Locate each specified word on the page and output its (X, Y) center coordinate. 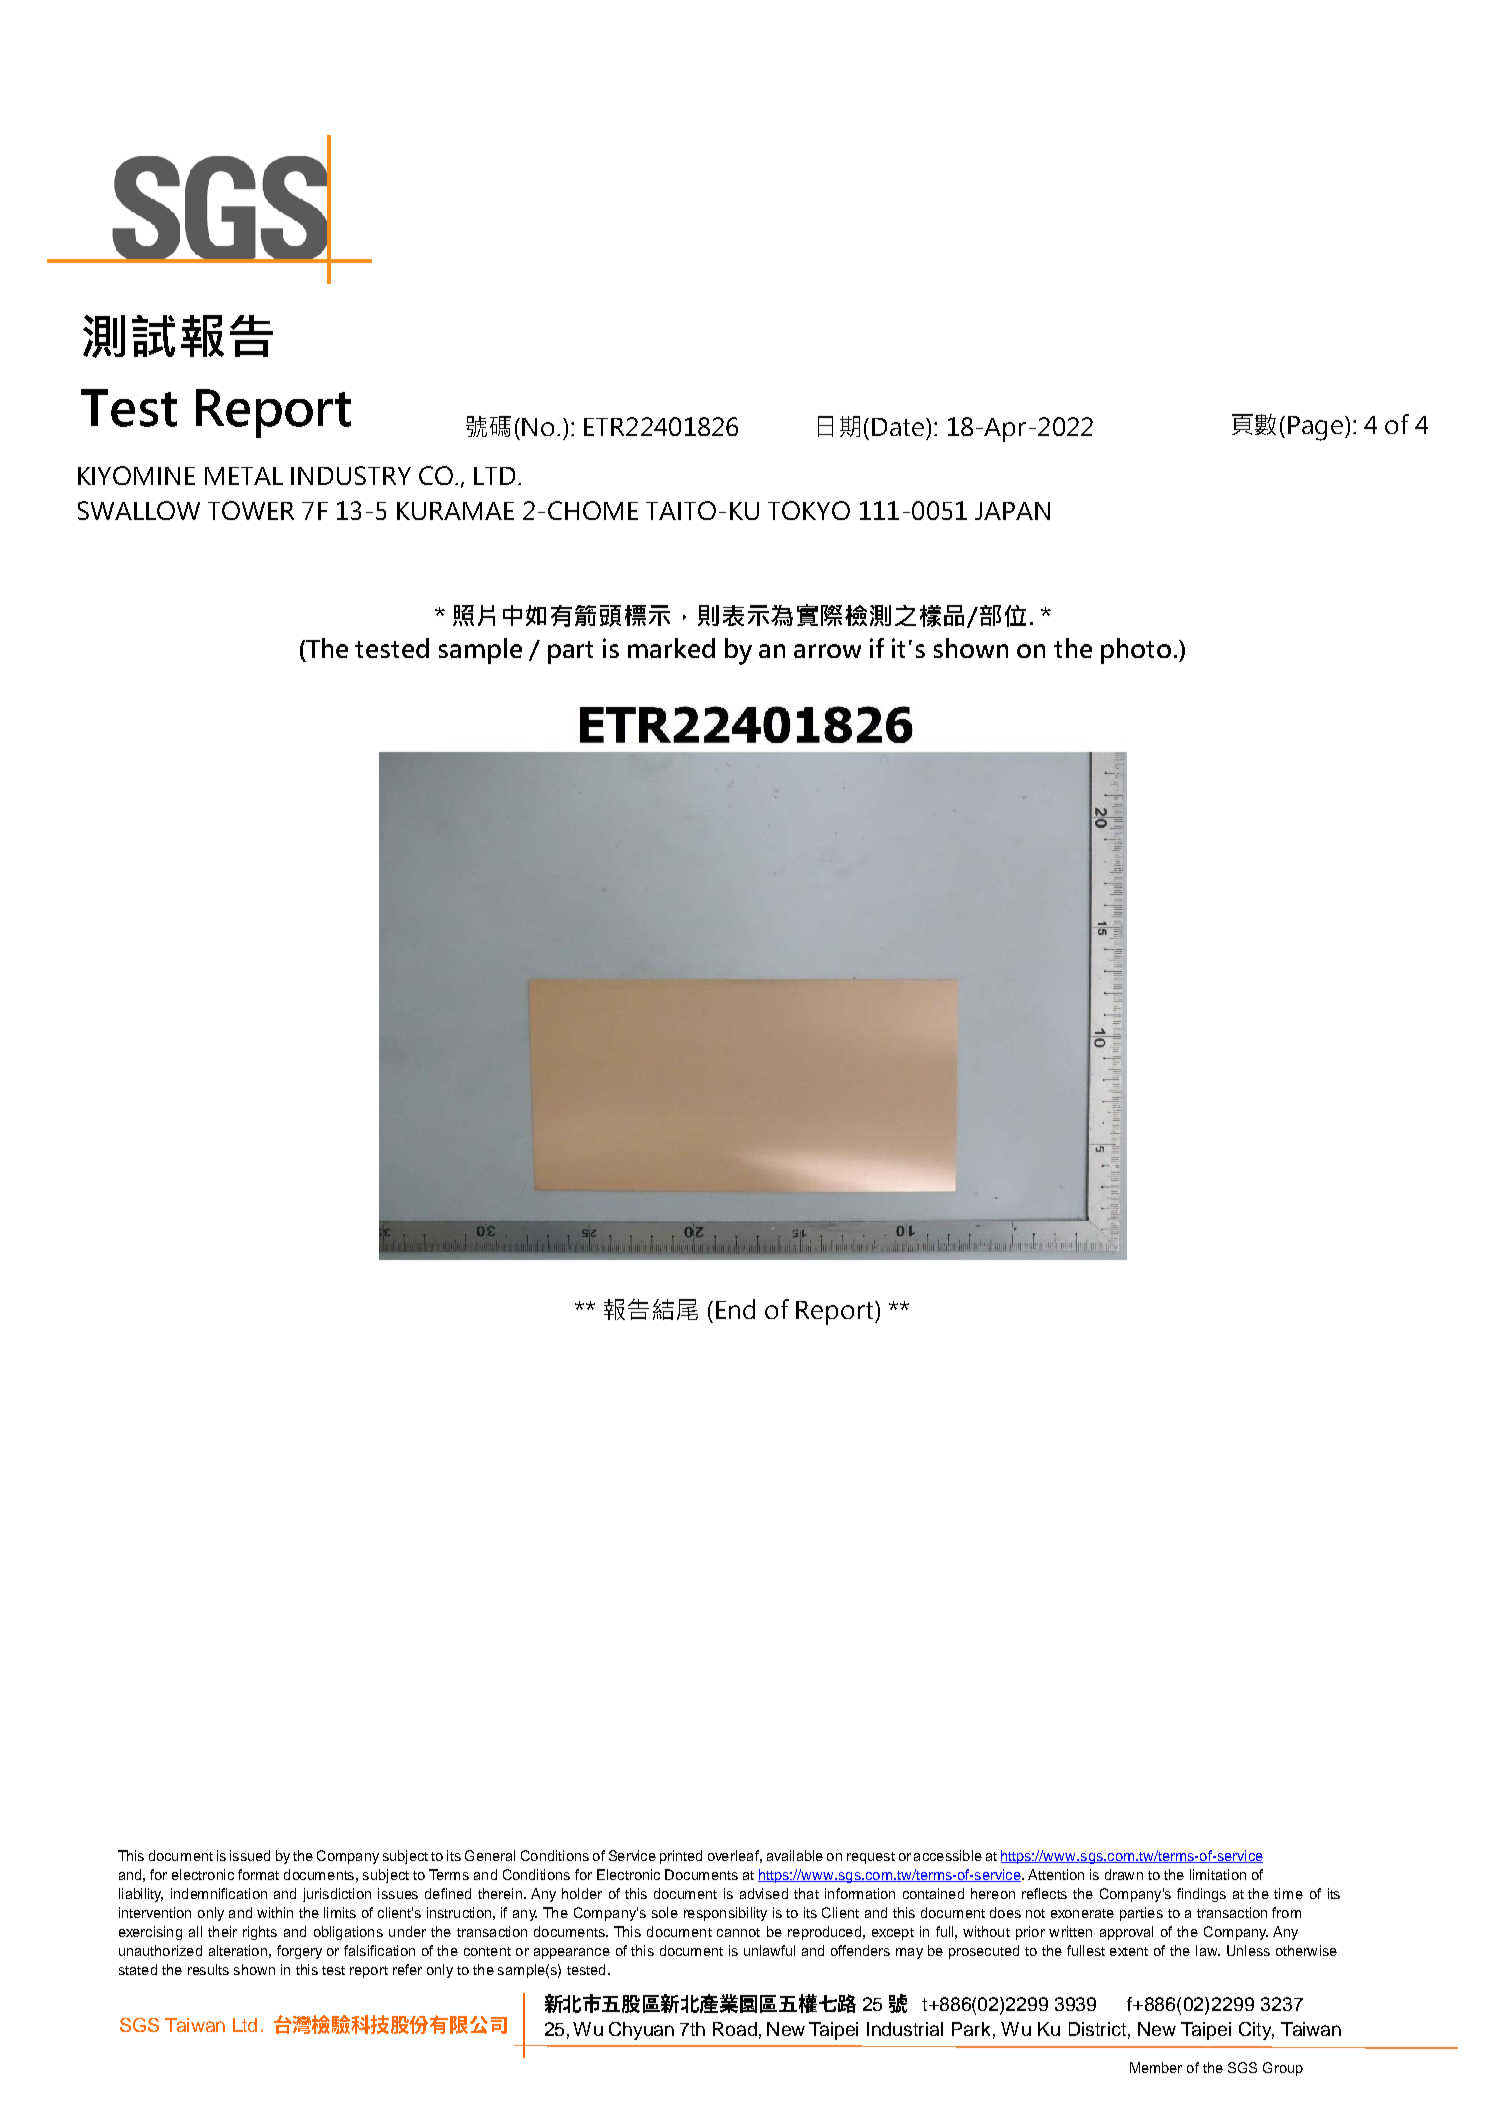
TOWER (251, 510)
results (208, 1969)
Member (1156, 2067)
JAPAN (1012, 511)
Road (735, 2029)
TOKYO (809, 510)
